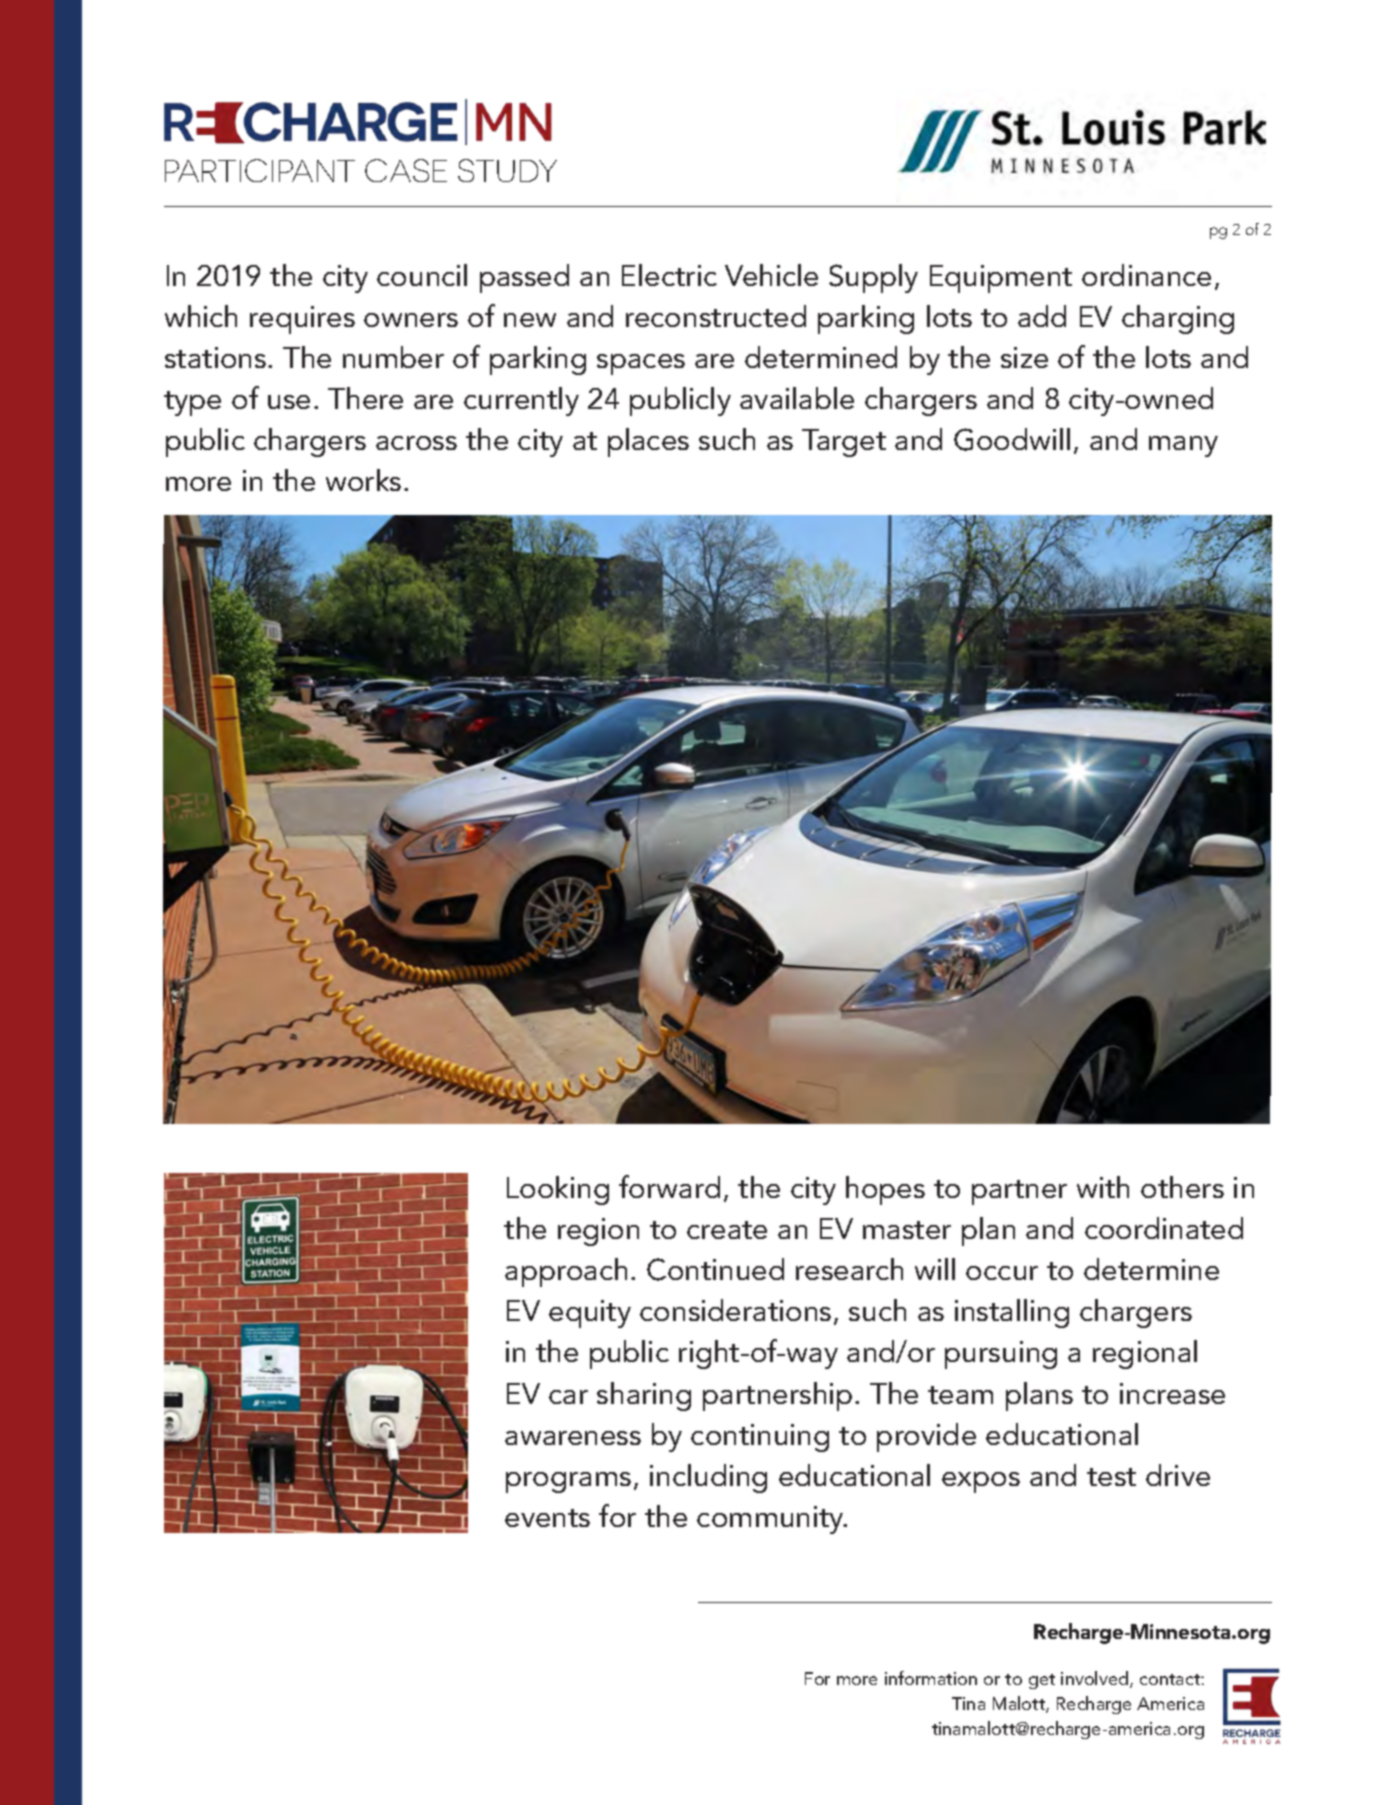 The height and width of the image is (1805, 1395). I want to click on events, so click(547, 1518).
